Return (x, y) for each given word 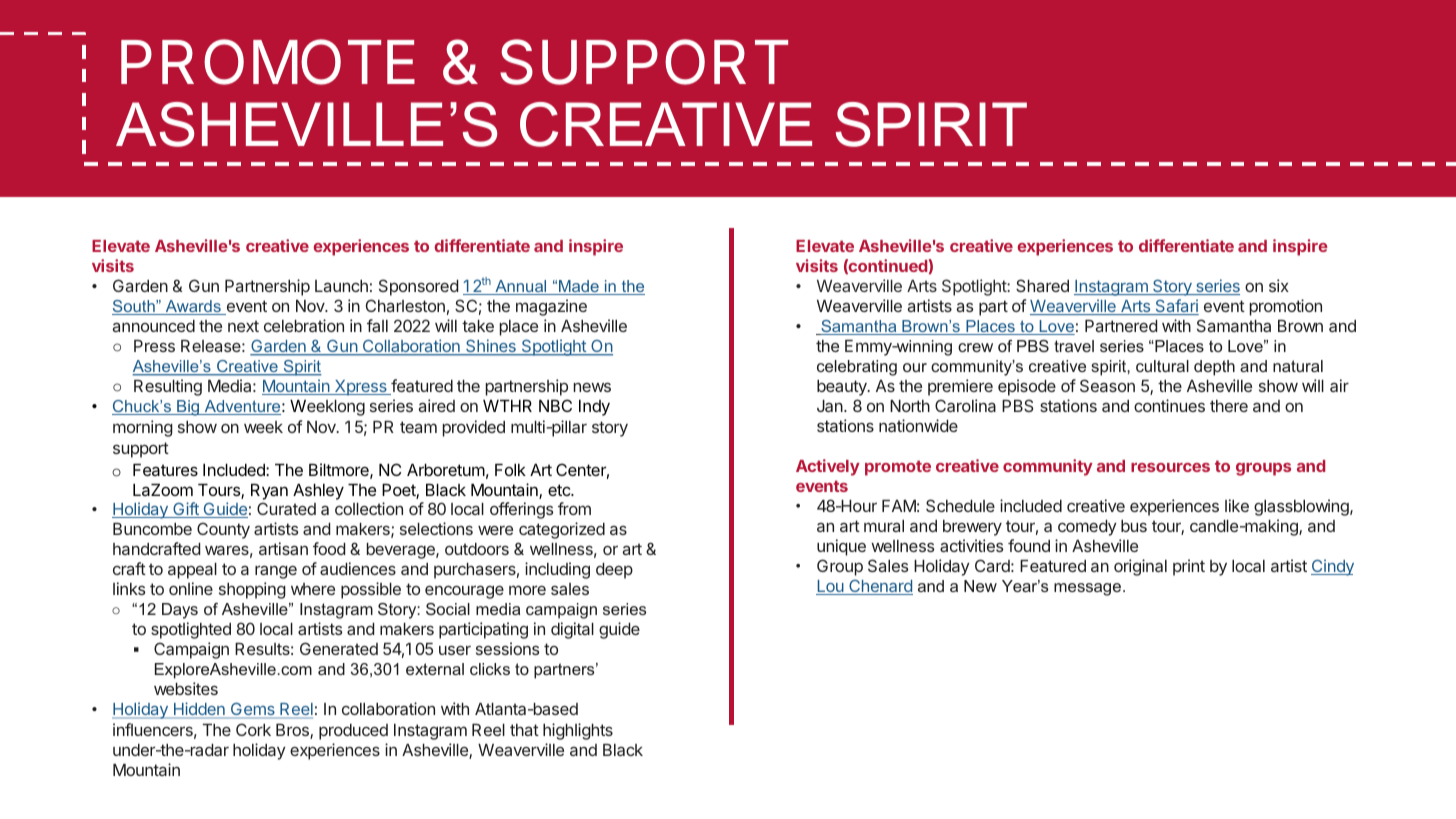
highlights (578, 731)
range (276, 572)
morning (143, 428)
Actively (828, 467)
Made (579, 287)
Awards (193, 307)
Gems (253, 710)
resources (1170, 467)
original (1140, 567)
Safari (1176, 307)
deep (614, 571)
